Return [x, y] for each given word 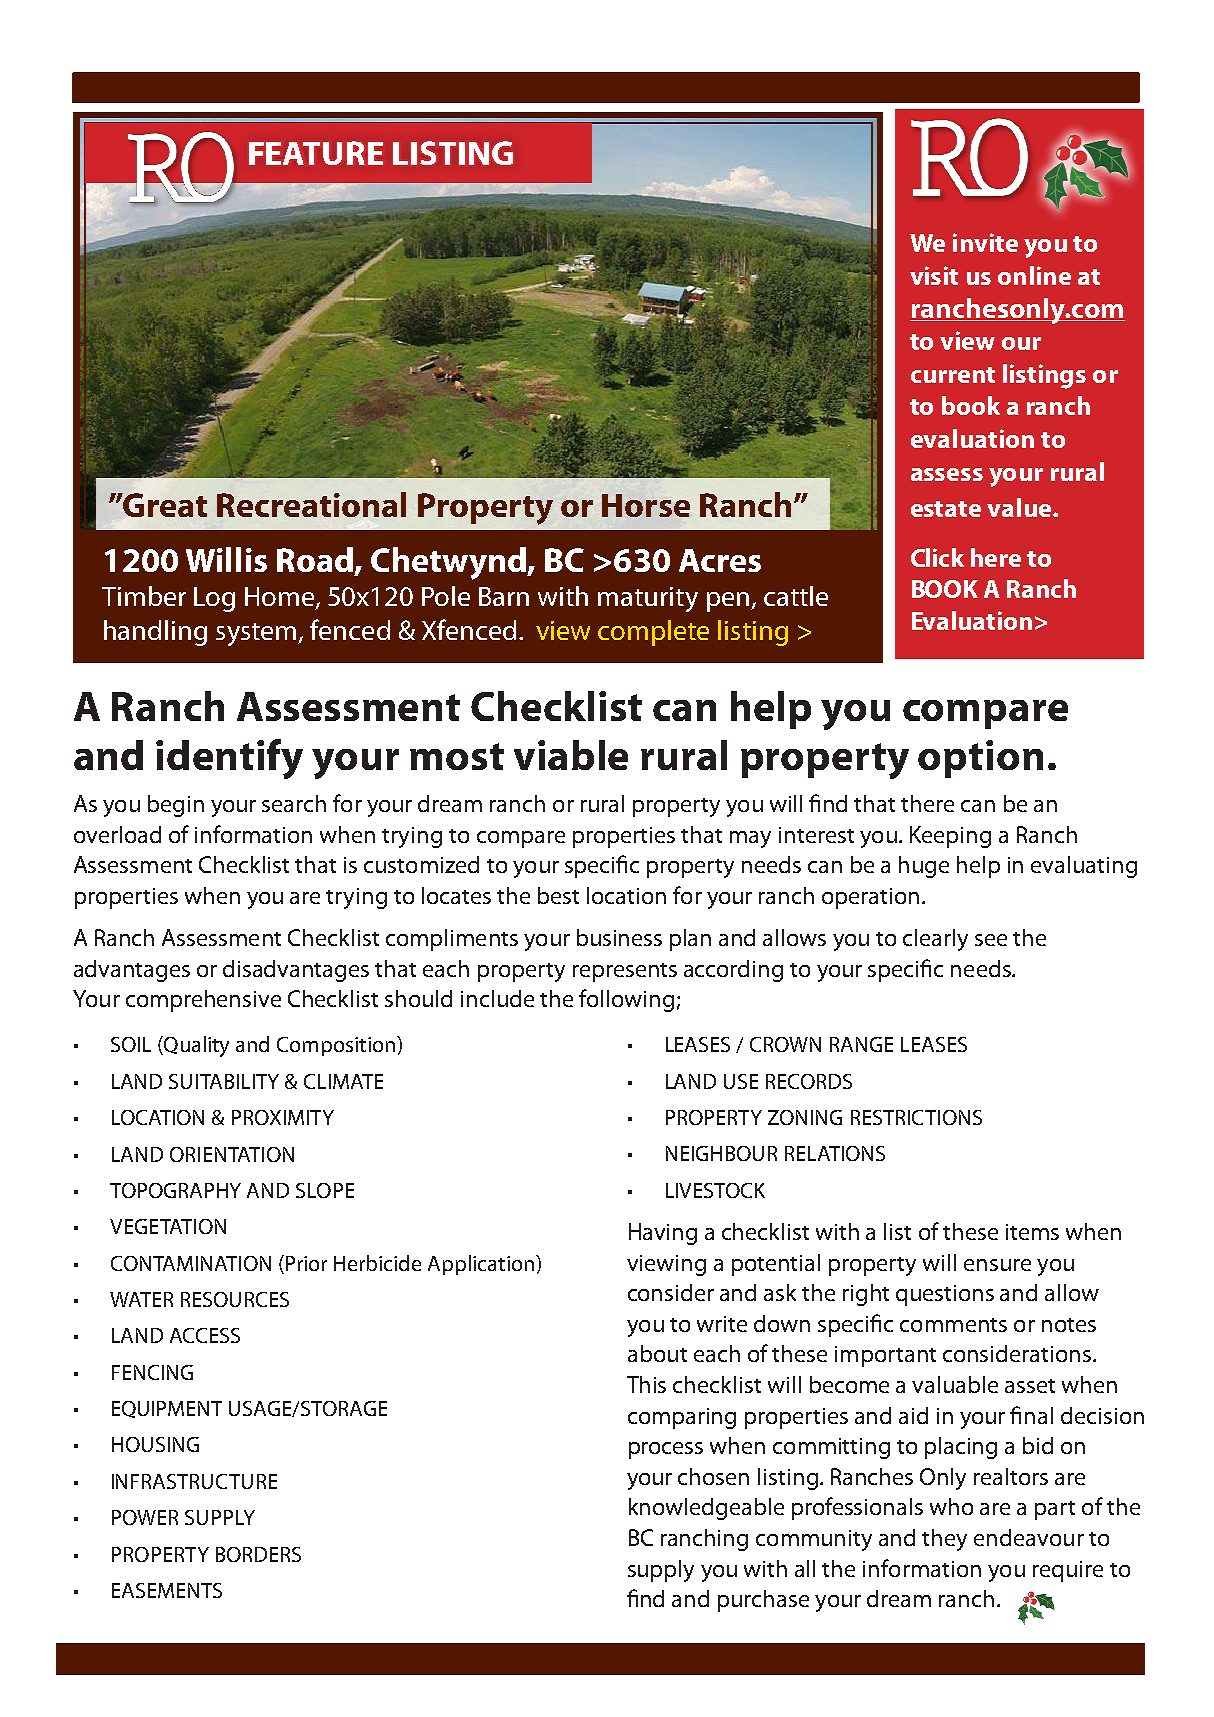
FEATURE [316, 153]
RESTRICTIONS [916, 1117]
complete [653, 633]
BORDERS [258, 1554]
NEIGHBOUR [721, 1153]
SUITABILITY [224, 1081]
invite [985, 242]
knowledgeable [706, 1509]
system [257, 634]
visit [934, 275]
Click [937, 557]
